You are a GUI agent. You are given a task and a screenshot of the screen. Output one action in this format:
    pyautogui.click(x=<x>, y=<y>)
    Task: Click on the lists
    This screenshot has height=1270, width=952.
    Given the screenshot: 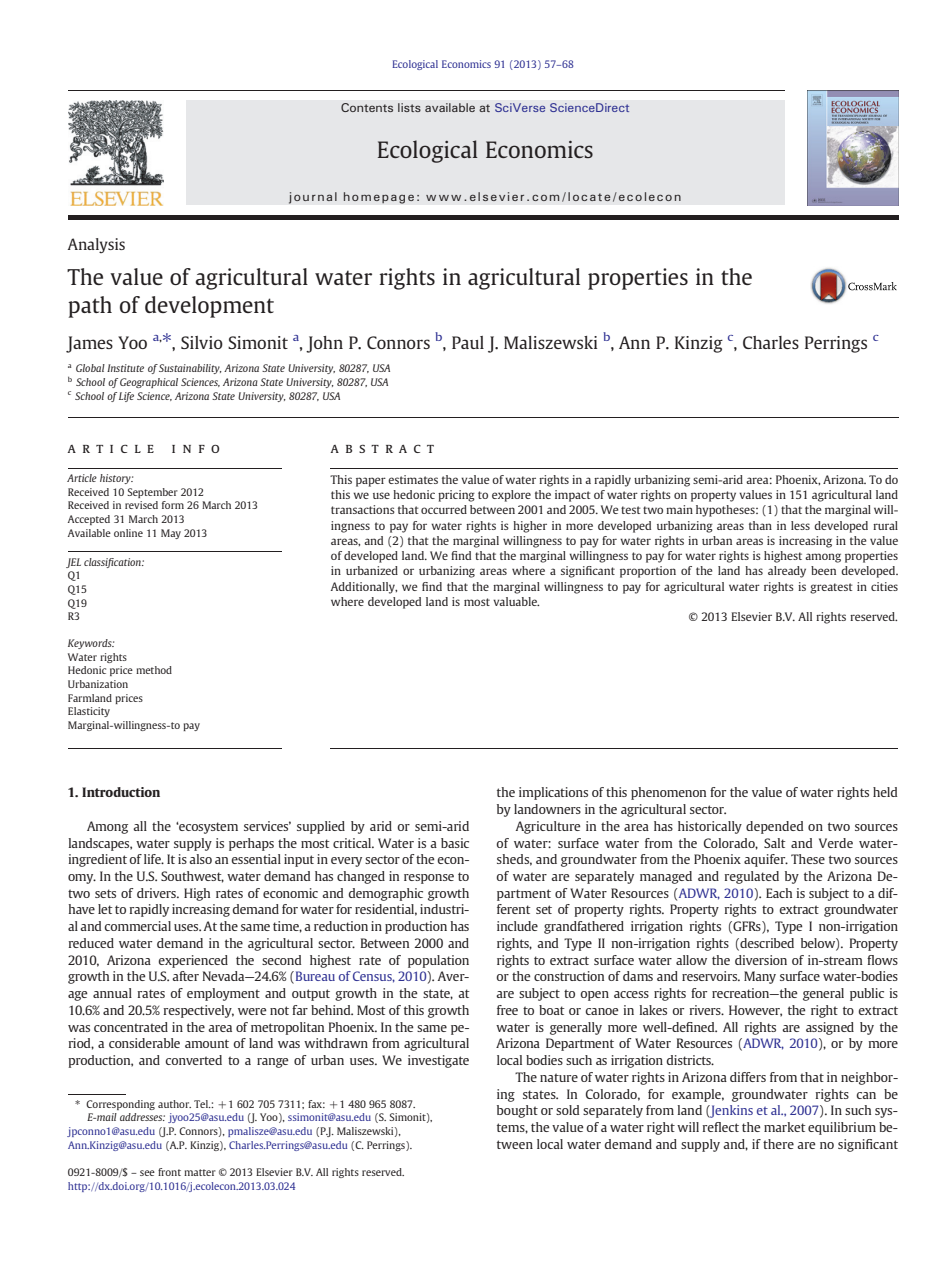 What is the action you would take?
    pyautogui.click(x=409, y=107)
